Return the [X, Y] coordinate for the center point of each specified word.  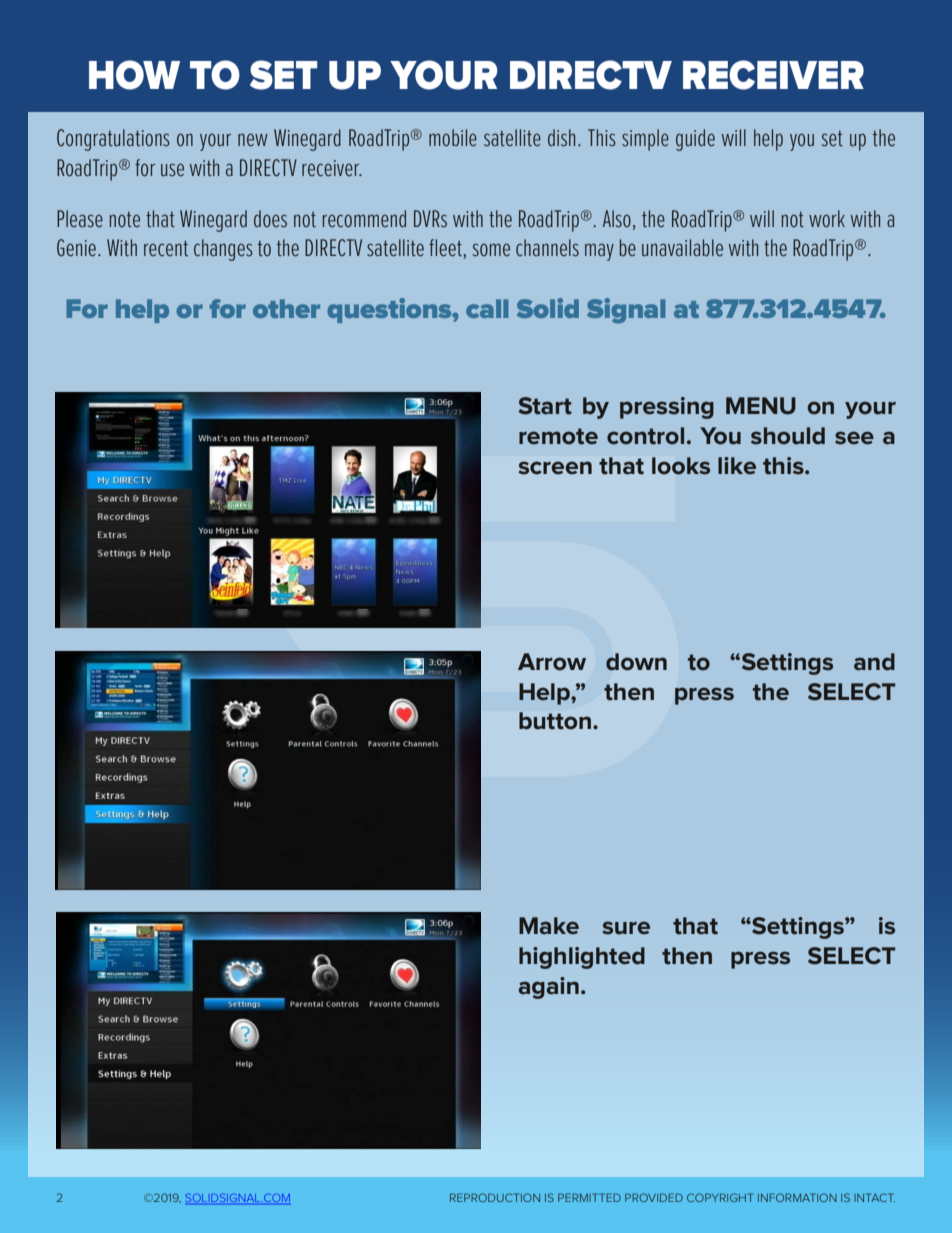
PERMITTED [589, 1197]
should [788, 436]
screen [555, 468]
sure [626, 928]
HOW [134, 75]
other [286, 308]
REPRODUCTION [495, 1197]
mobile [453, 137]
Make [549, 926]
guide [695, 140]
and [874, 662]
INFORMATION [797, 1197]
